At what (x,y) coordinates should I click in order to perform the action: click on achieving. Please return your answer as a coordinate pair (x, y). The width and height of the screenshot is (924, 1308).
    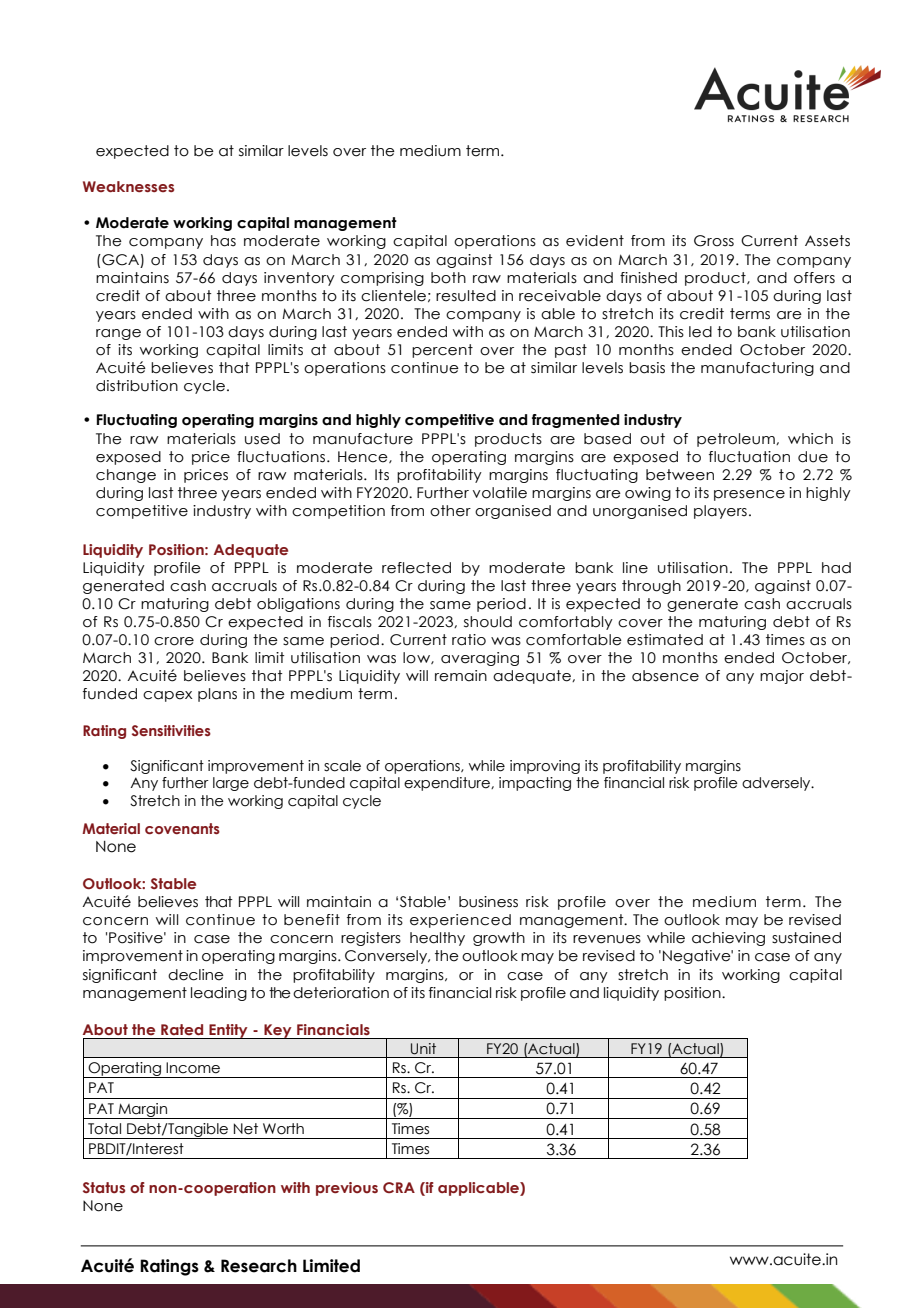
    Looking at the image, I should click on (728, 939).
